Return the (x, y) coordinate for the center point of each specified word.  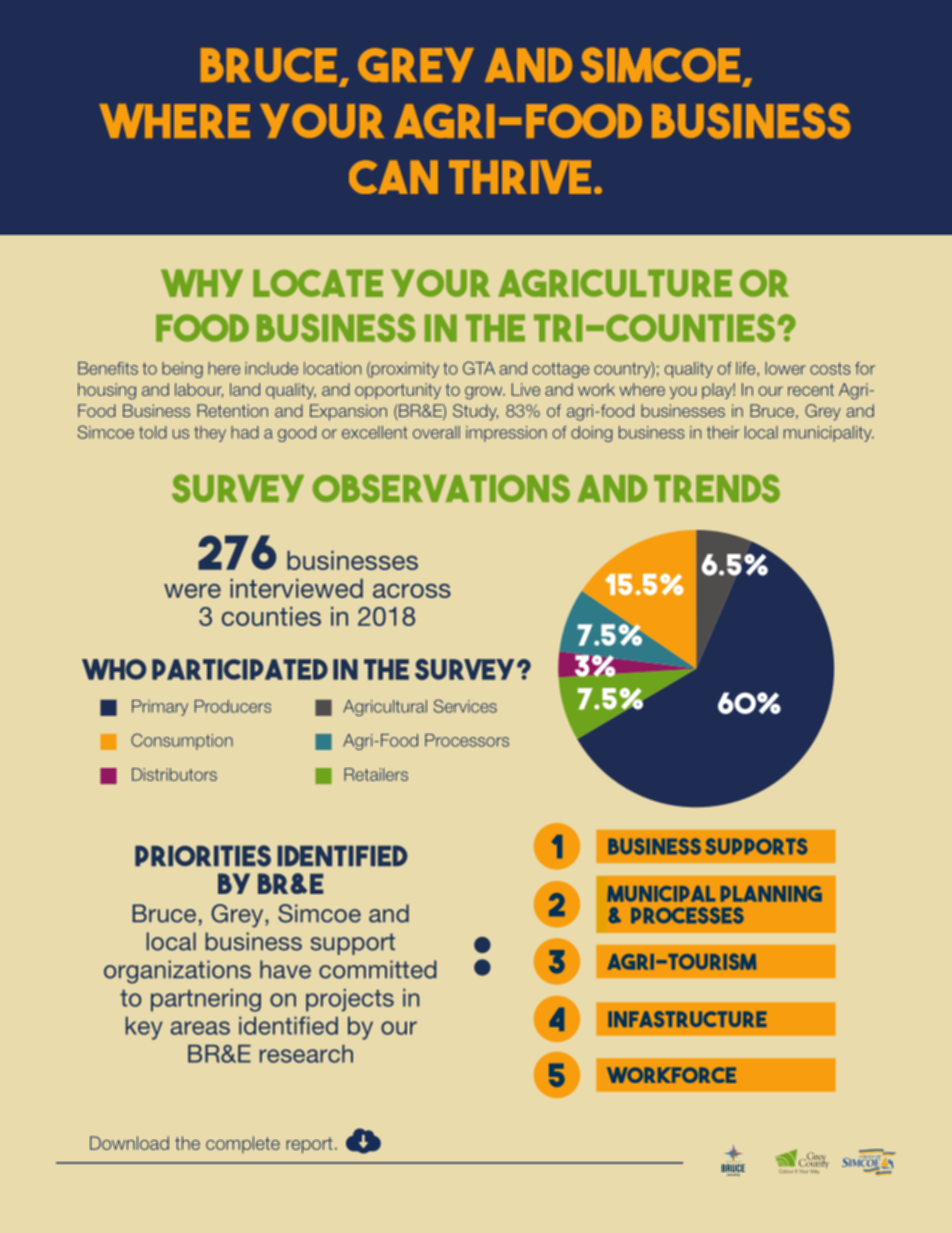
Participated (240, 669)
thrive (520, 177)
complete (243, 1144)
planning (771, 894)
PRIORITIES (203, 856)
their (723, 432)
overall (436, 432)
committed (378, 969)
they (210, 434)
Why (202, 283)
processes (687, 915)
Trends (717, 488)
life (747, 369)
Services (465, 706)
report (309, 1145)
